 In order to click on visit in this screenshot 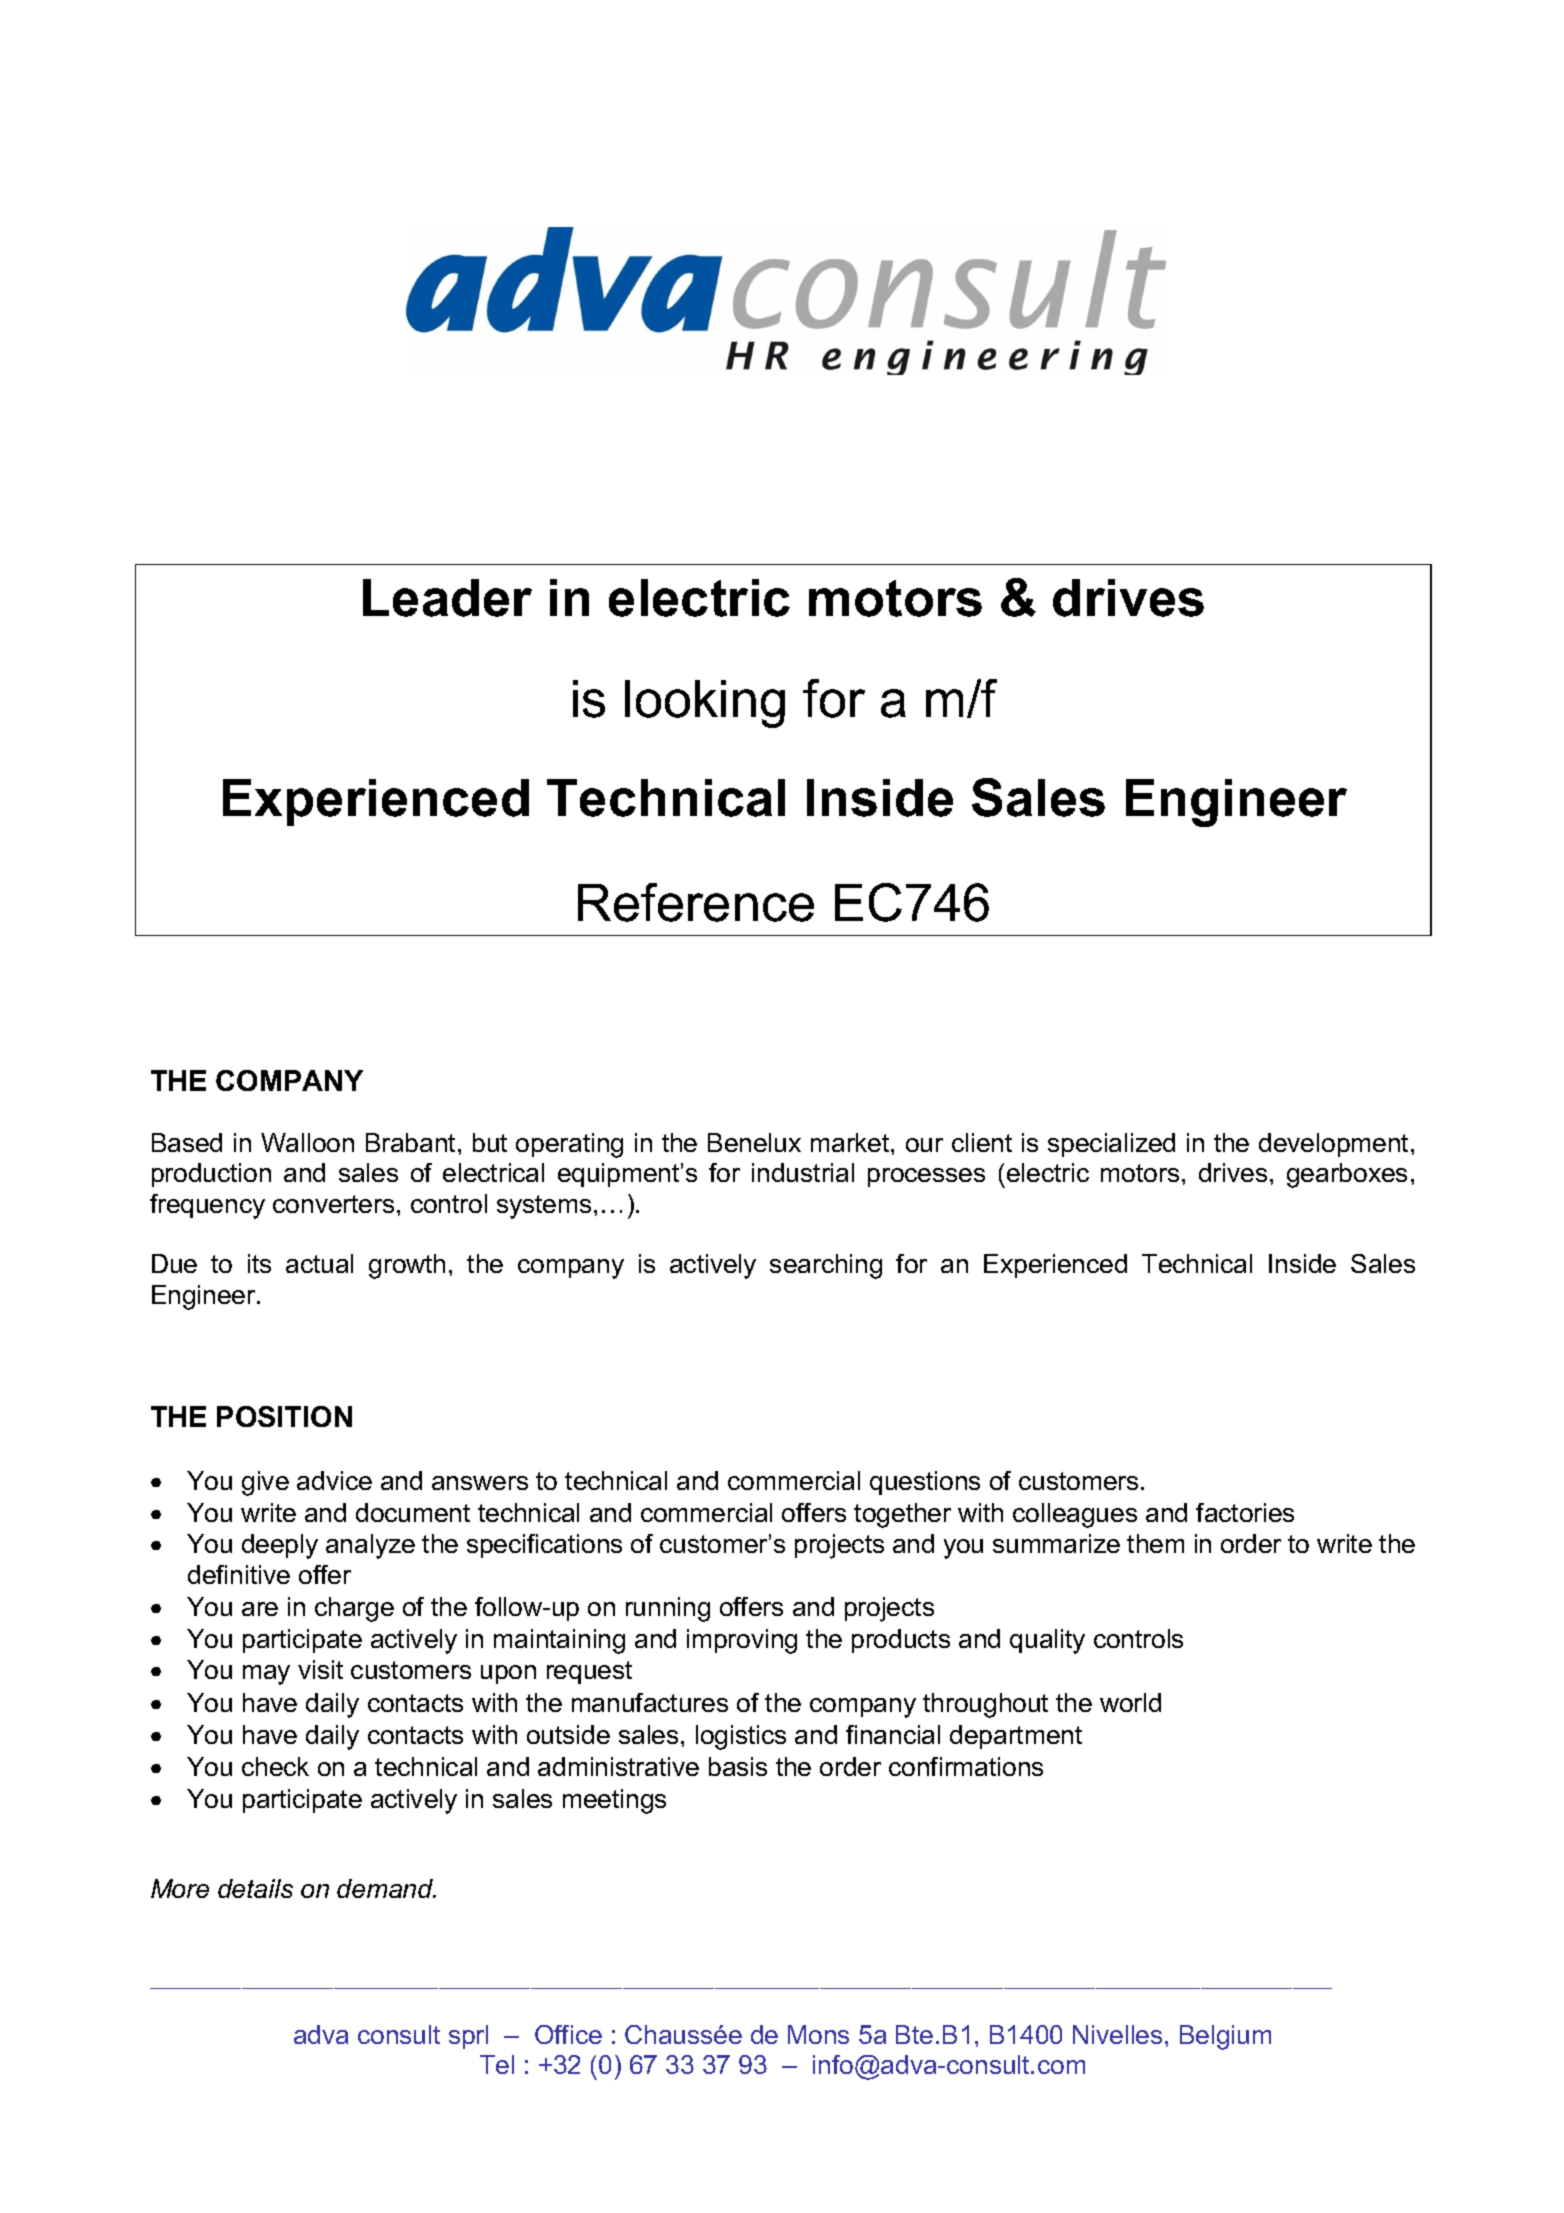, I will do `click(320, 1669)`.
